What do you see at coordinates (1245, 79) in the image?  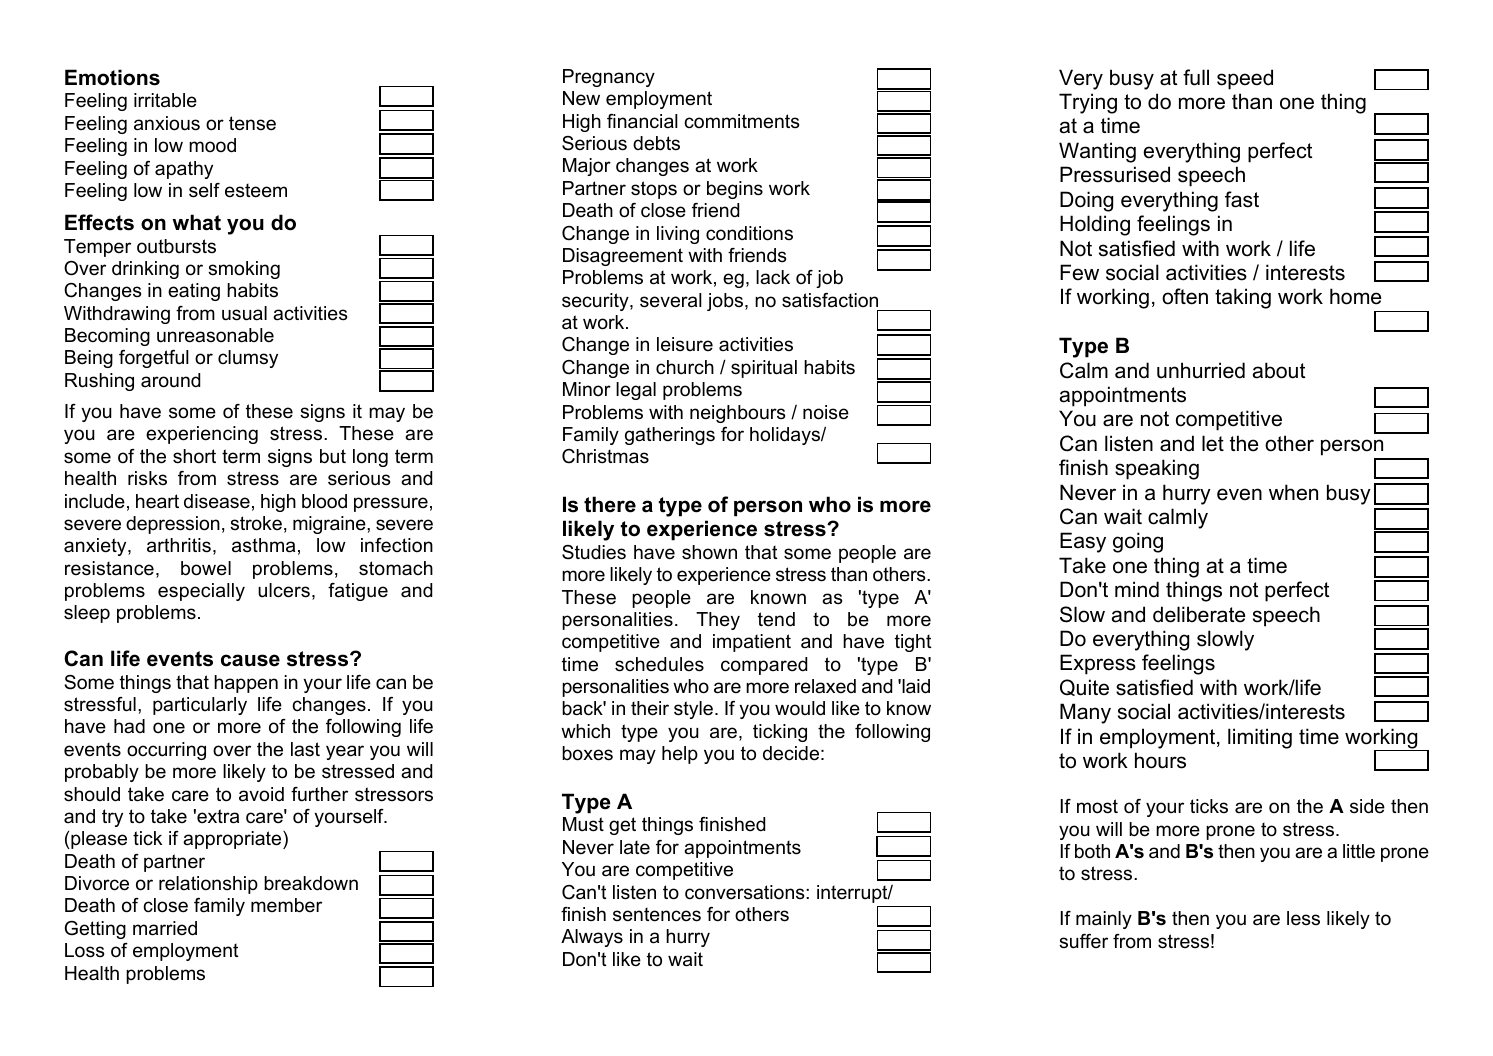 I see `speed` at bounding box center [1245, 79].
